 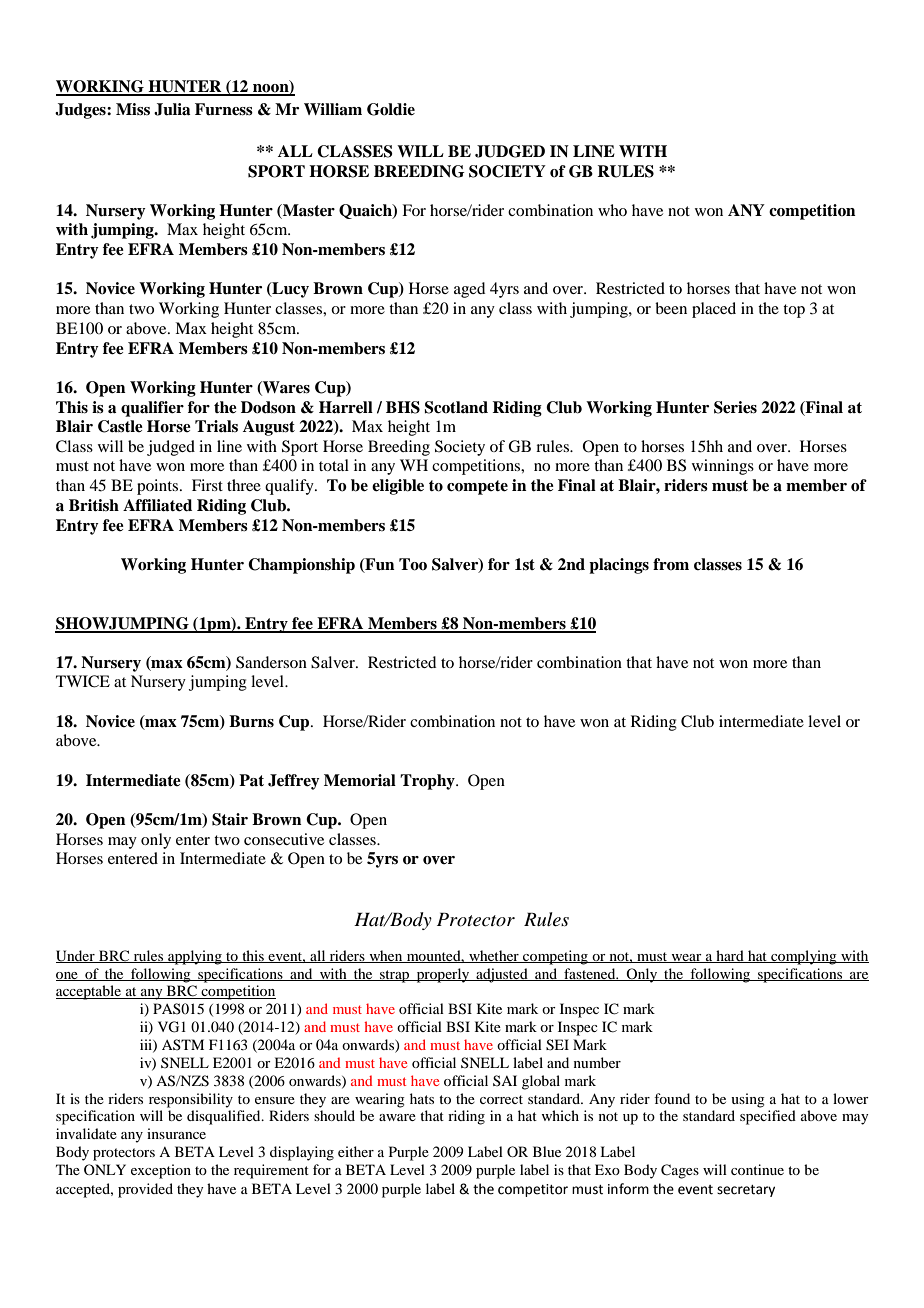 I want to click on who, so click(x=612, y=210).
